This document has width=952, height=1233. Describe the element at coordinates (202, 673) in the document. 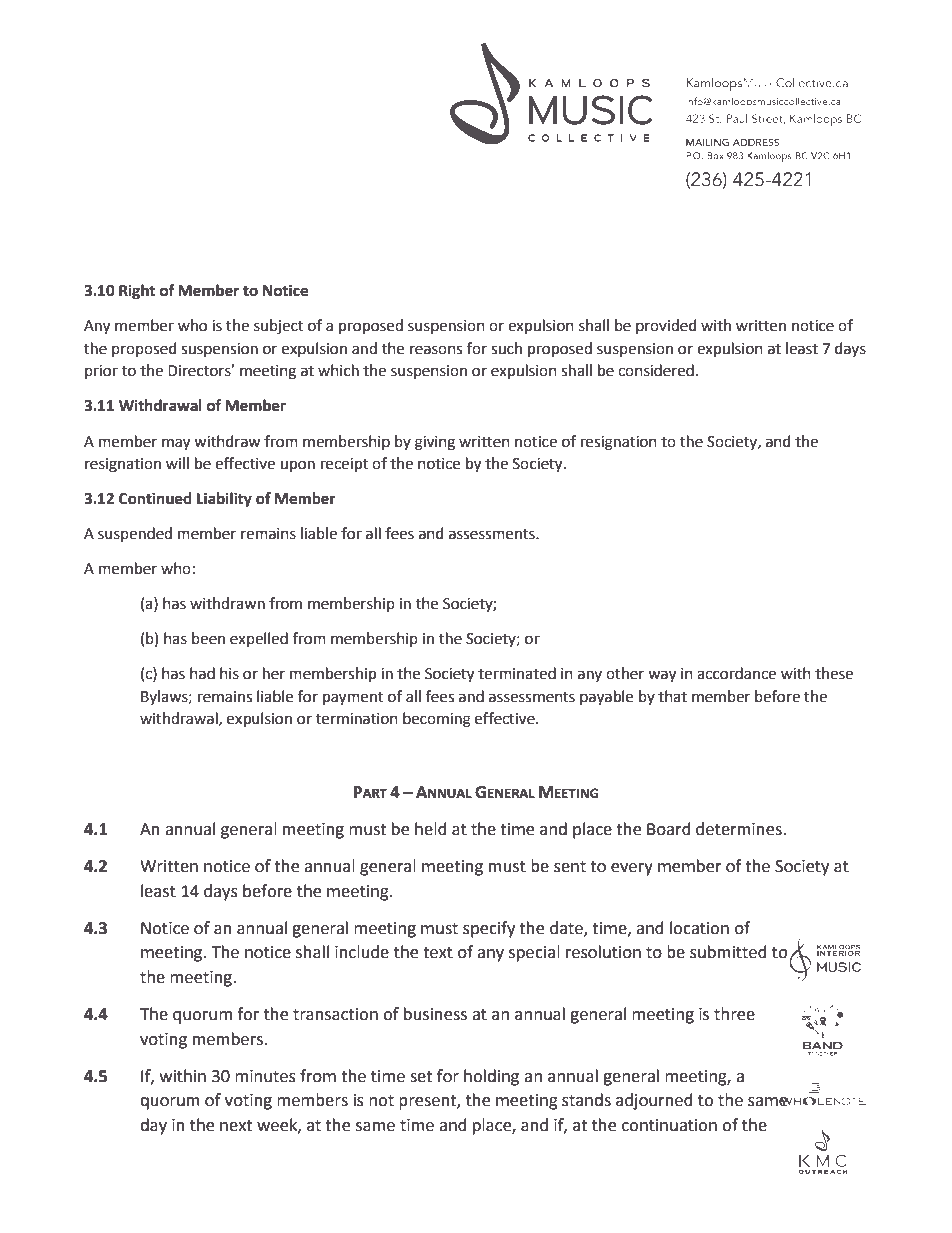

I see `had` at that location.
